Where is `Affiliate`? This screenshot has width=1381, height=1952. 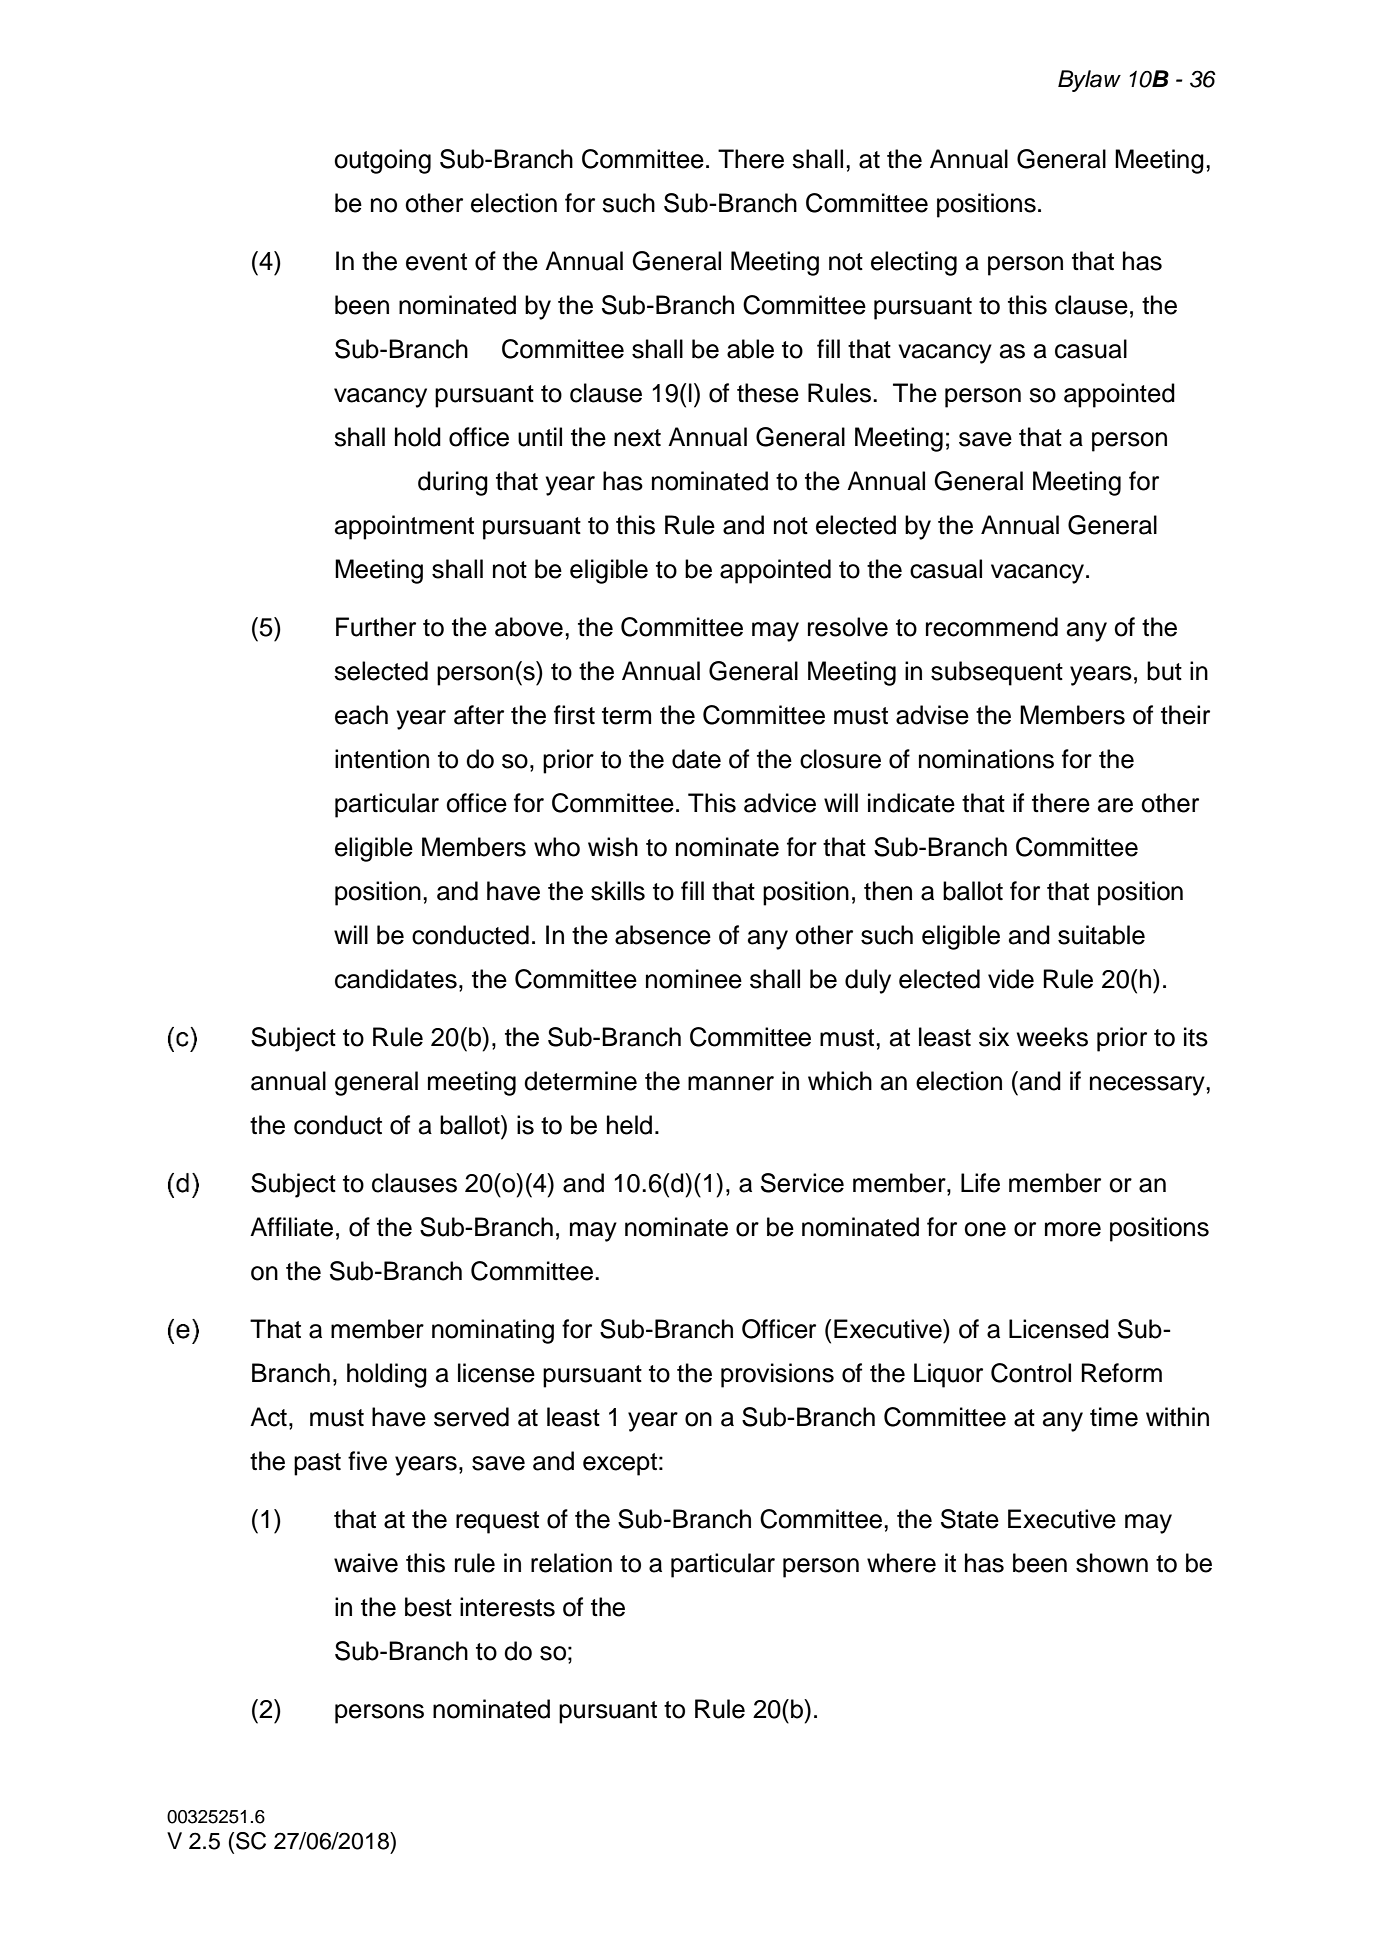 Affiliate is located at coordinates (291, 1227).
